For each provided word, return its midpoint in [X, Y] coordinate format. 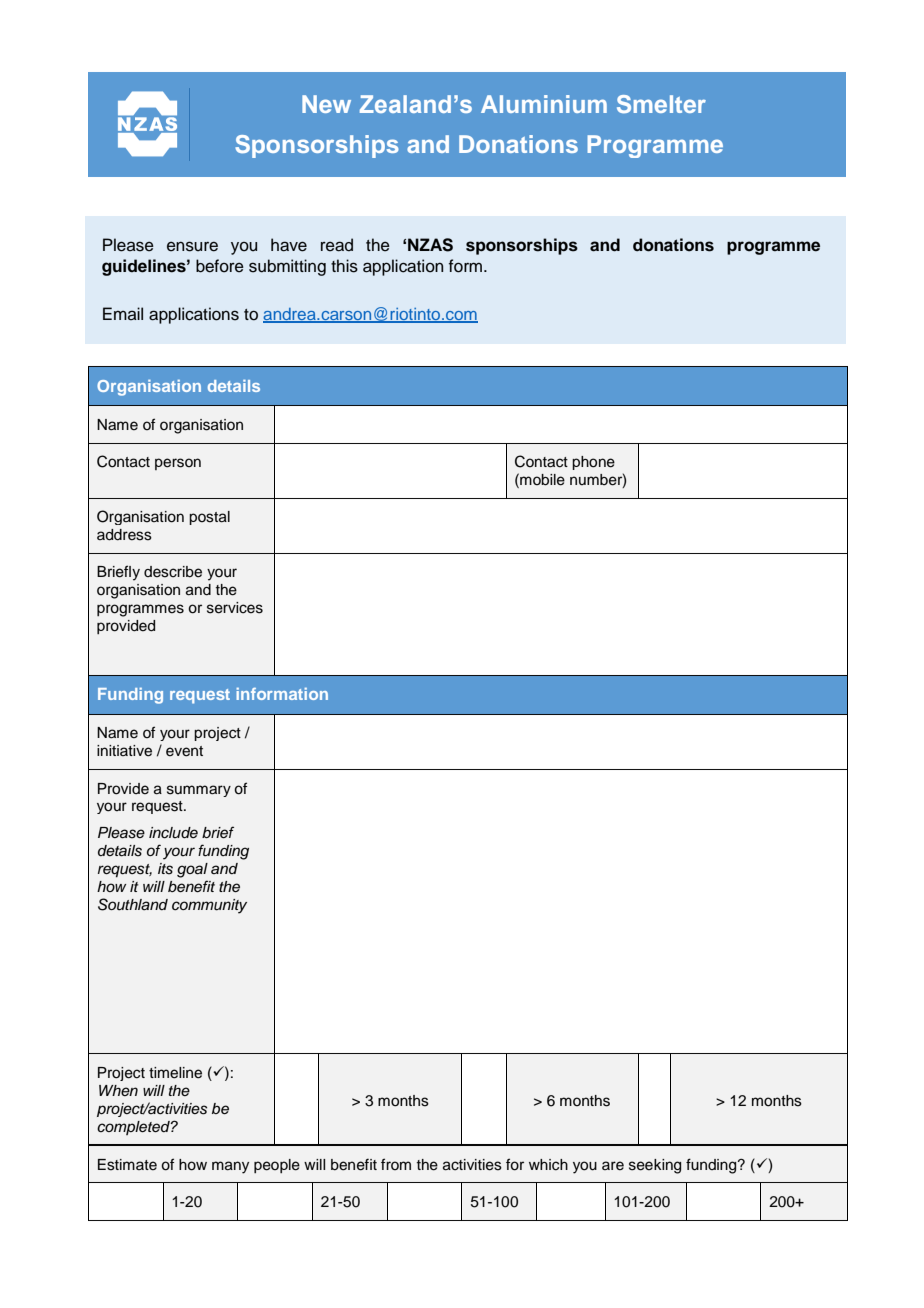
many [230, 1167]
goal [192, 870]
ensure [192, 246]
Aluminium [544, 104]
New [326, 104]
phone [593, 463]
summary [199, 791]
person [178, 464]
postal [209, 518]
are [613, 1166]
